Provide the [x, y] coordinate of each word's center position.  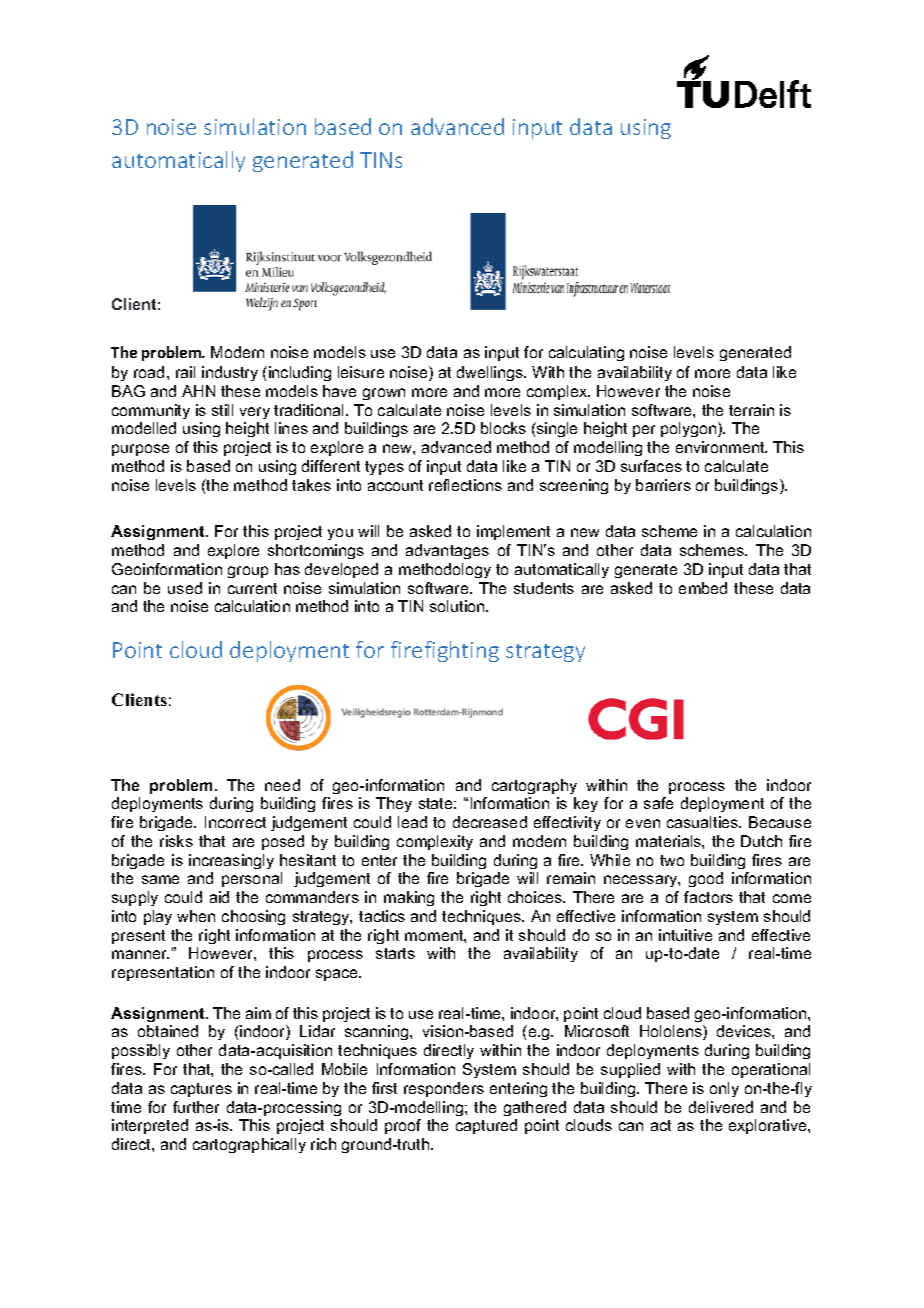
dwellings [491, 373]
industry [230, 373]
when [196, 916]
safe [658, 803]
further [196, 1107]
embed [703, 588]
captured [486, 1126]
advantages [447, 551]
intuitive [685, 935]
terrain [751, 410]
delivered [721, 1107]
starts [395, 953]
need [282, 785]
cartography [534, 786]
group [248, 572]
